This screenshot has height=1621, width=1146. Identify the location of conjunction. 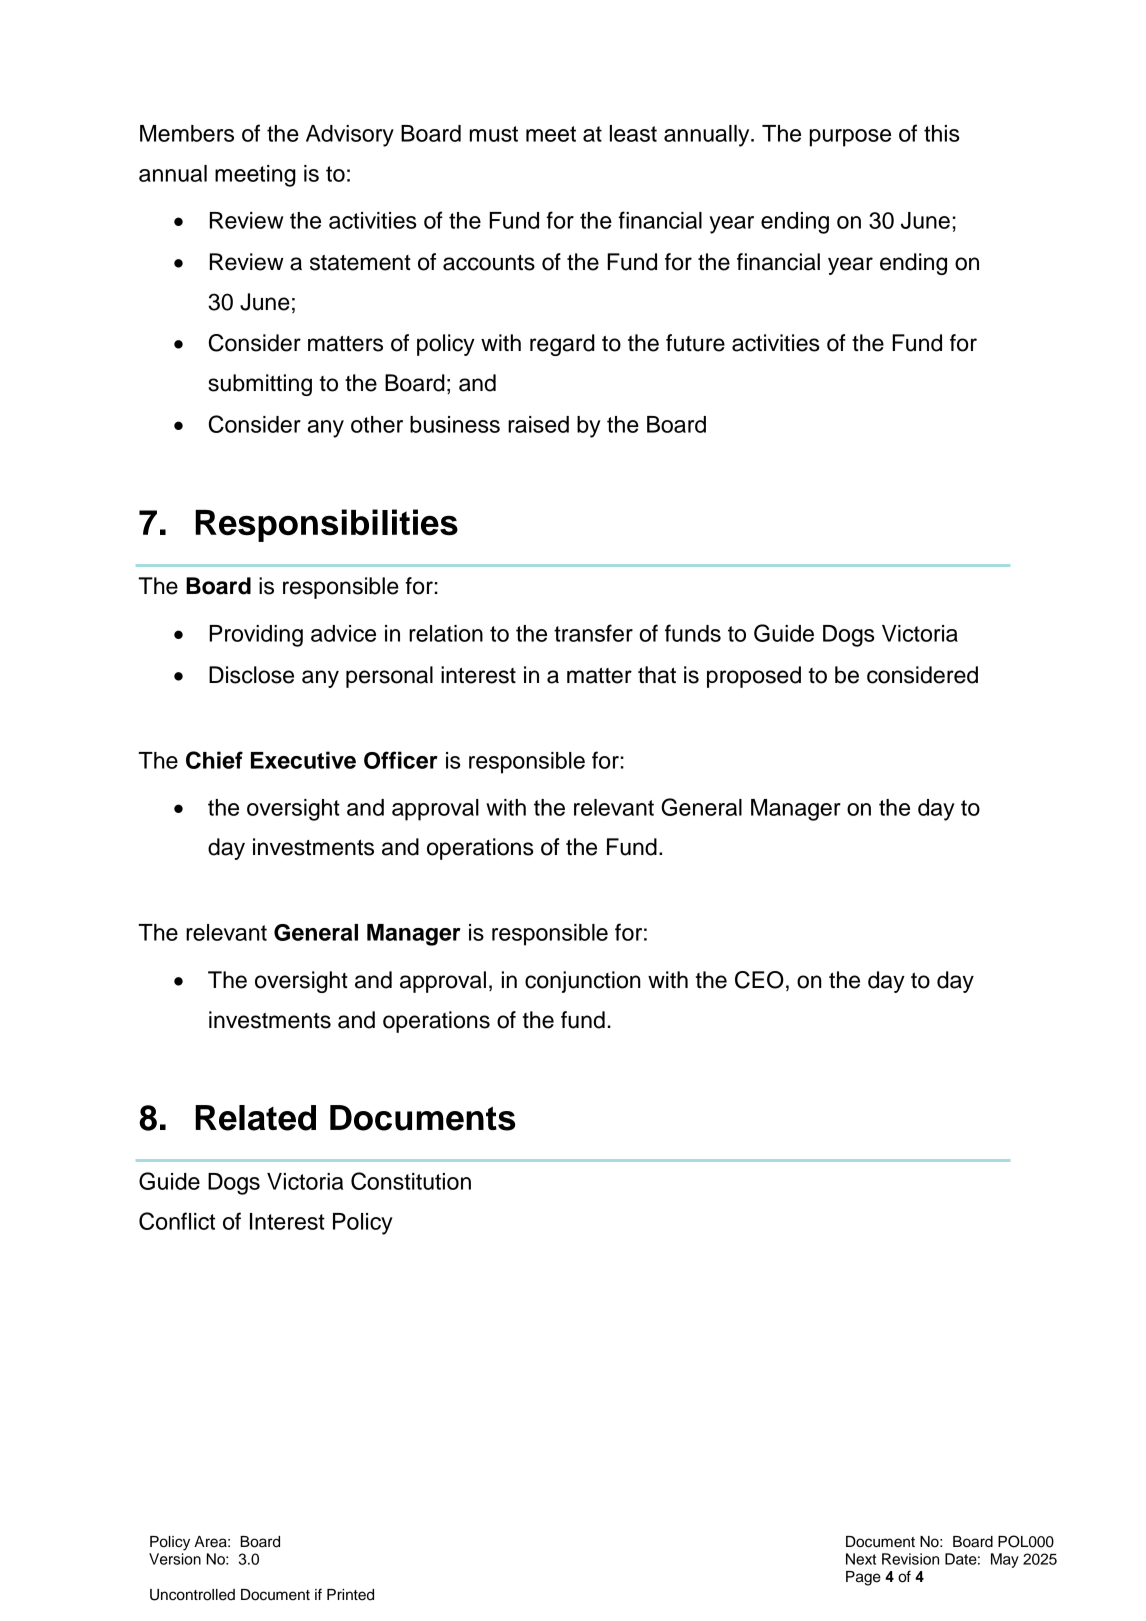
(583, 982).
